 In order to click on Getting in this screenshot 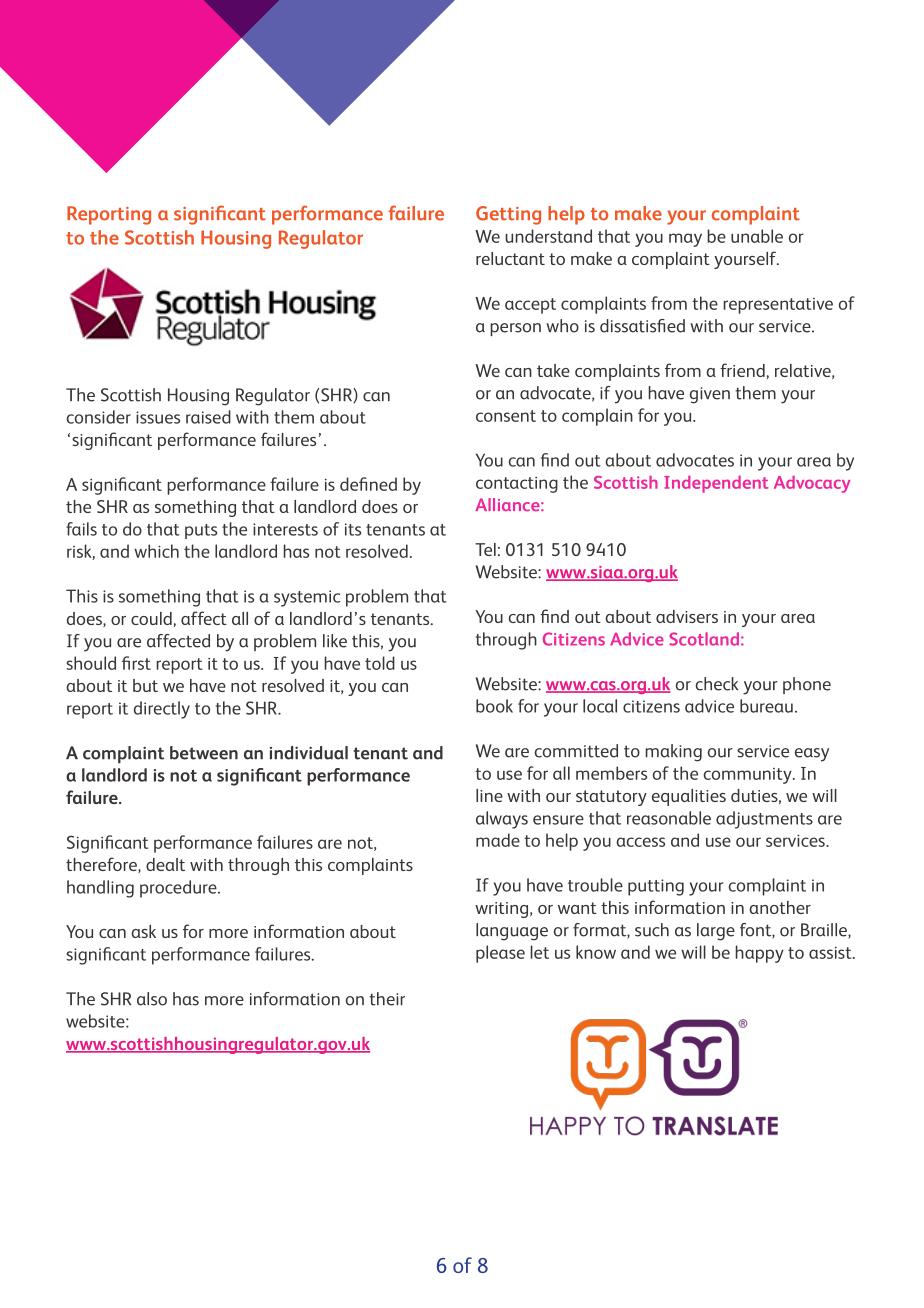, I will do `click(508, 215)`.
